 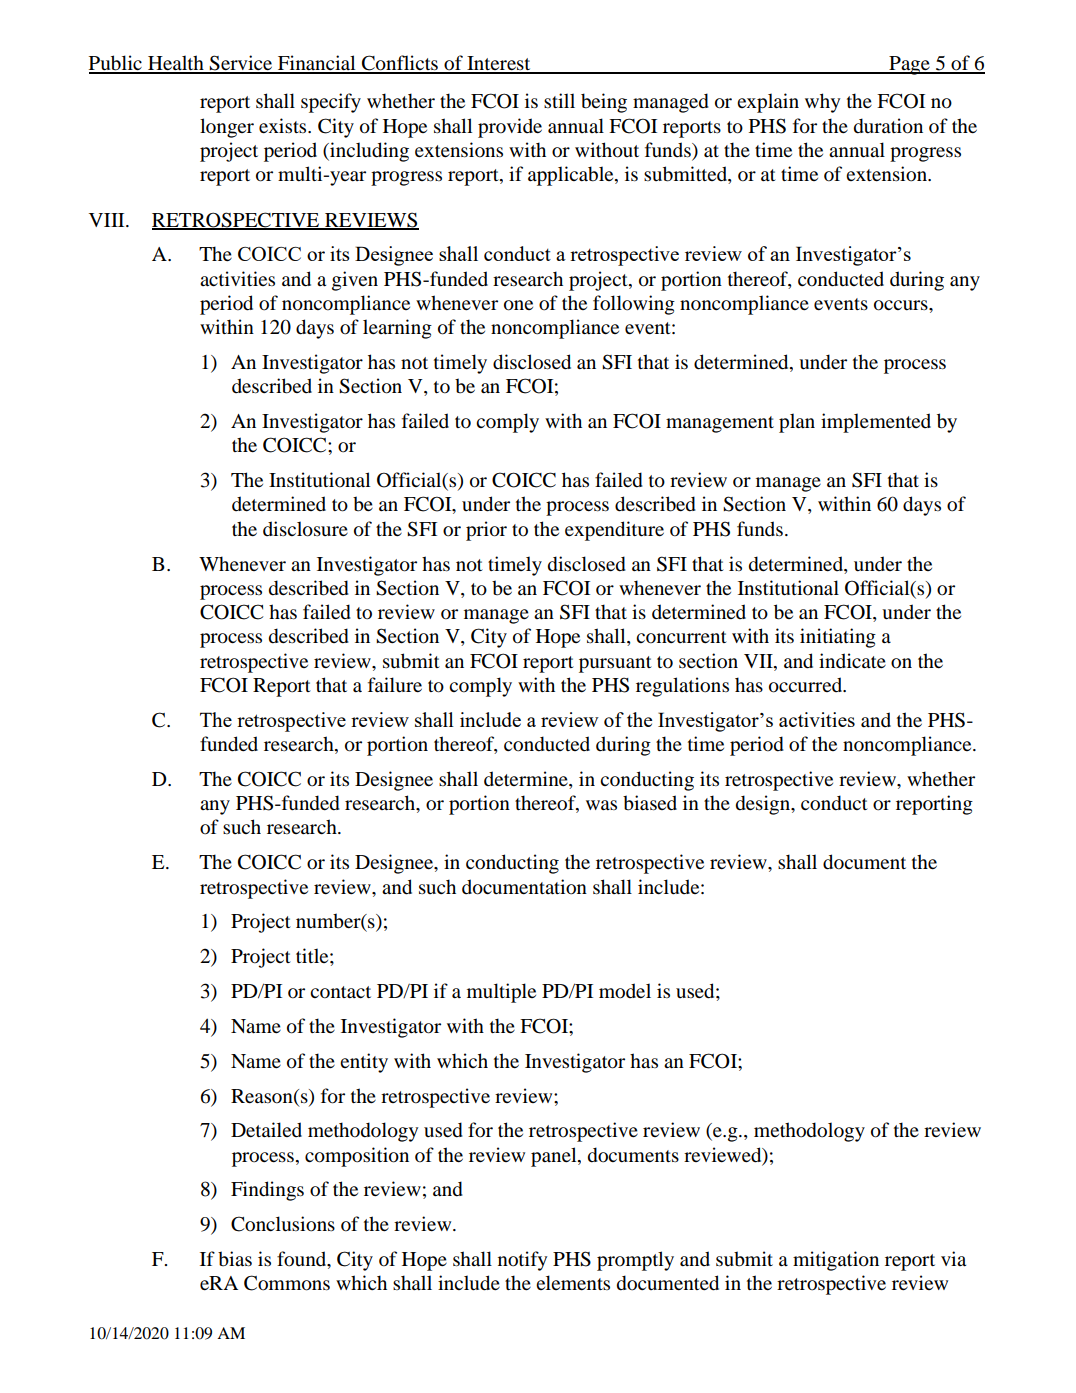 I want to click on failure, so click(x=395, y=685).
